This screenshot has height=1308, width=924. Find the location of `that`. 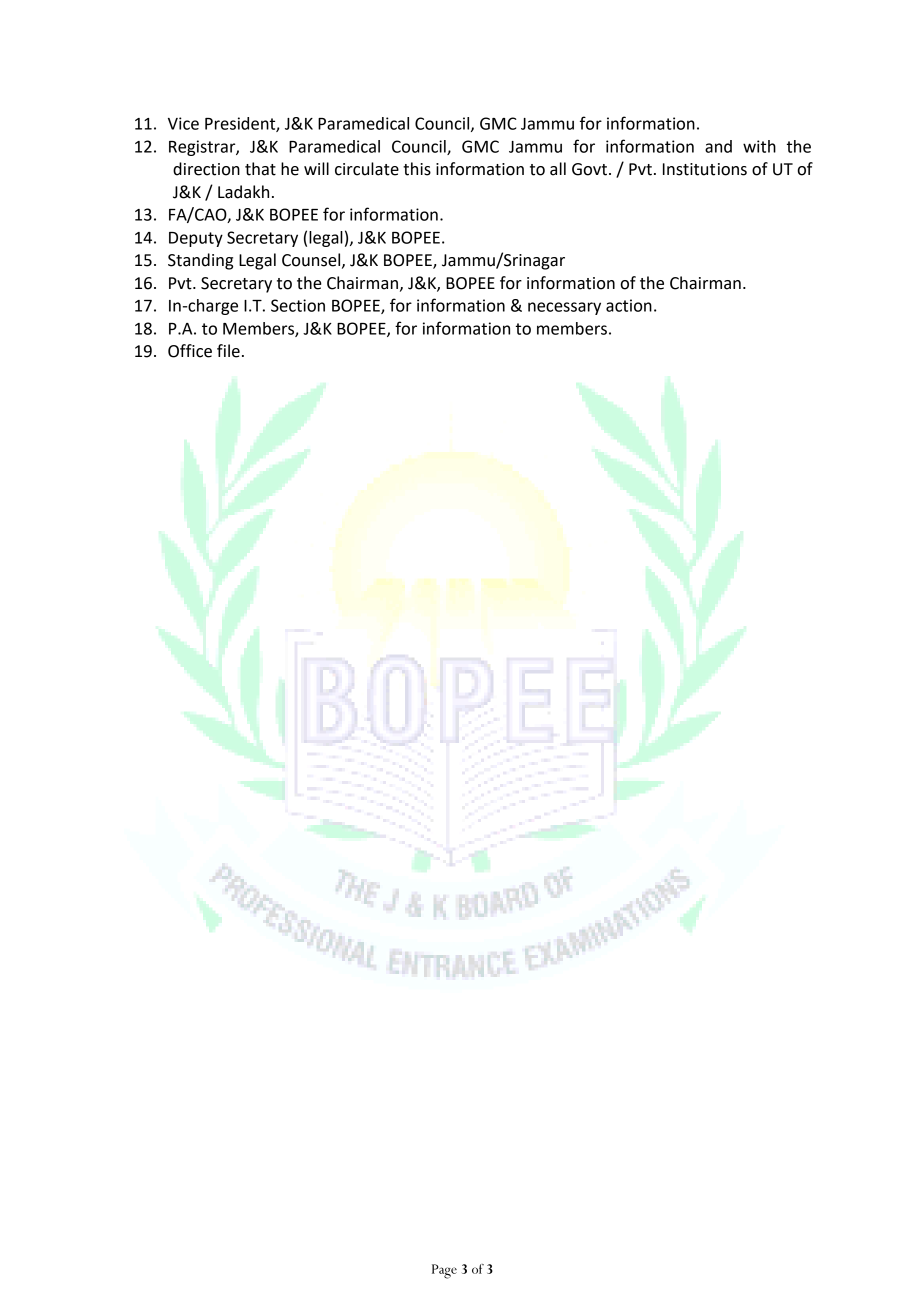

that is located at coordinates (260, 169).
